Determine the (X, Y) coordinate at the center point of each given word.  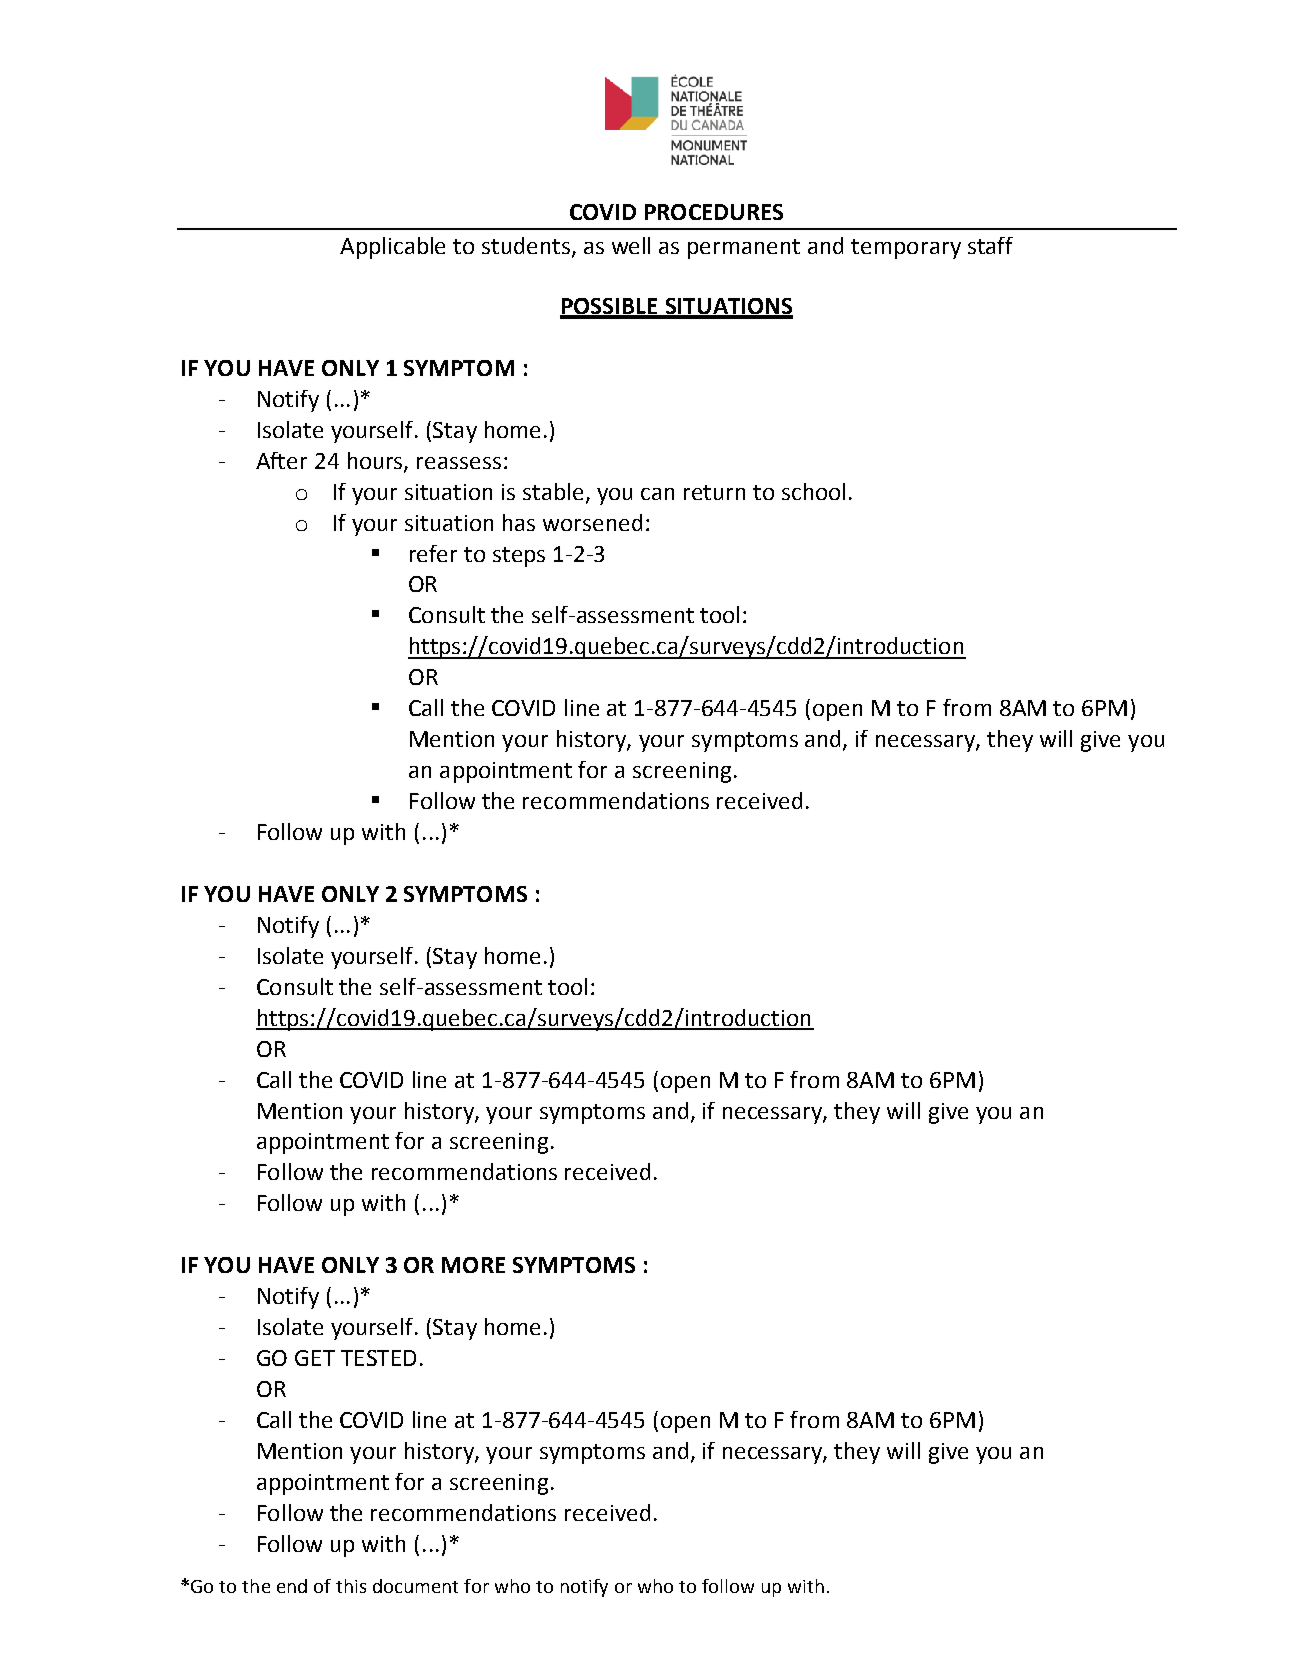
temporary (906, 249)
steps (519, 557)
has (519, 522)
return (714, 492)
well (631, 245)
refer (433, 553)
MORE (473, 1265)
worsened (592, 522)
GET (315, 1358)
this (351, 1586)
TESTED (378, 1358)
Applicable (392, 248)
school (813, 491)
